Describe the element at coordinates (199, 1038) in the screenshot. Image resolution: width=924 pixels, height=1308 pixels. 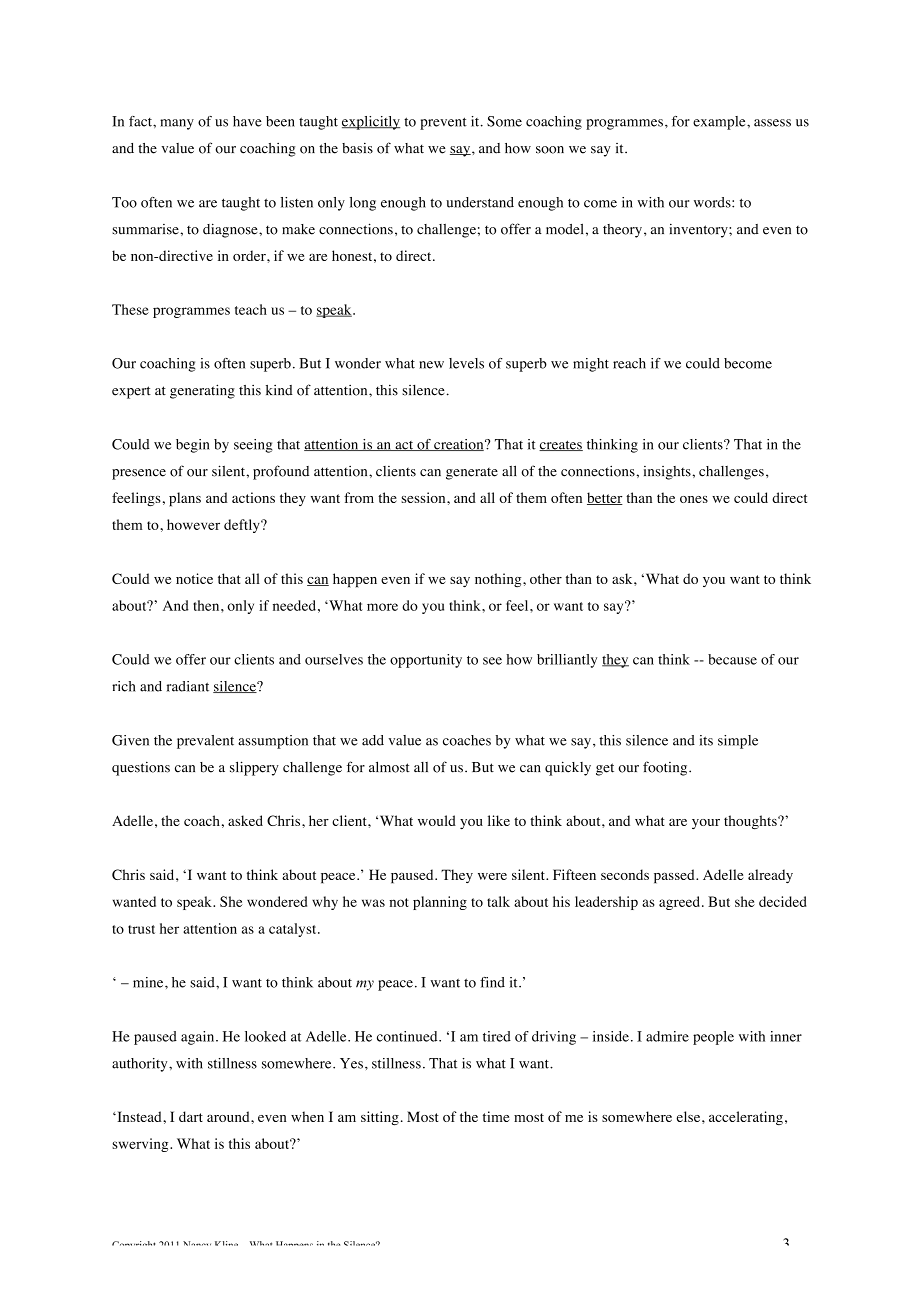
I see `again` at that location.
